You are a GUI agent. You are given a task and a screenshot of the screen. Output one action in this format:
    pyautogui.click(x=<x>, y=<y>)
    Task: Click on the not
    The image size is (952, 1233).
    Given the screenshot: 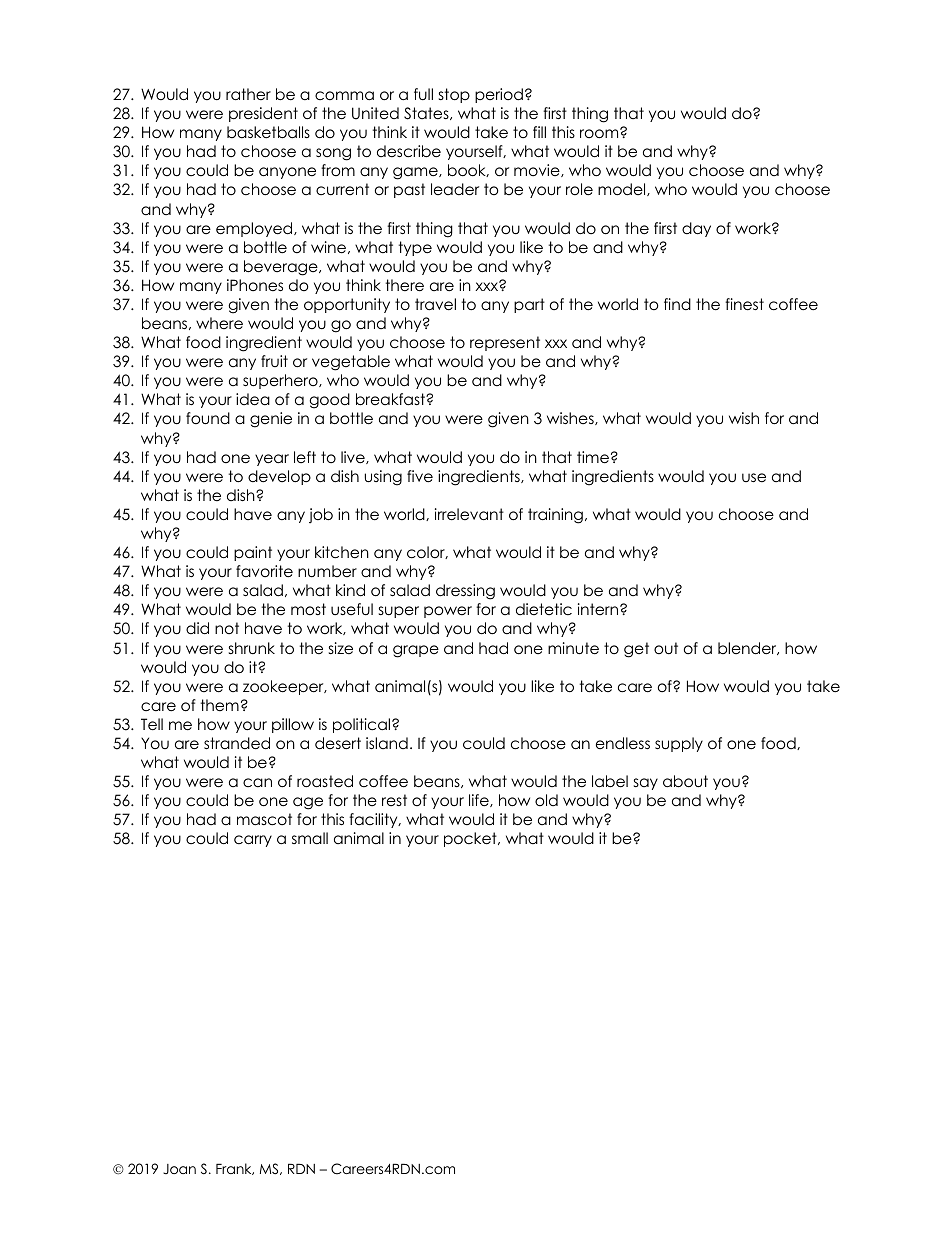 What is the action you would take?
    pyautogui.click(x=227, y=628)
